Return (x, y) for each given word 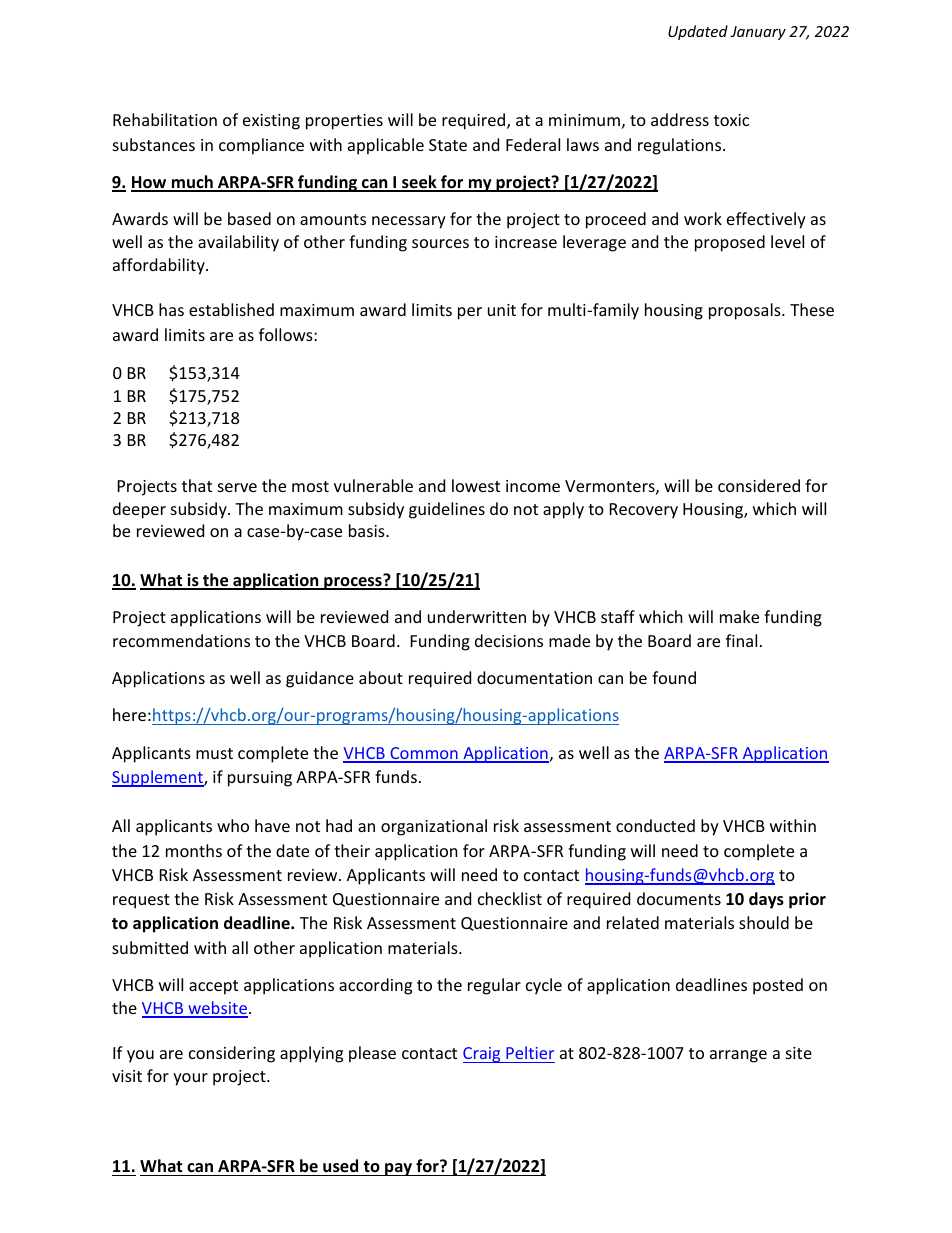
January (758, 33)
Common (424, 754)
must (214, 753)
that (197, 485)
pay (399, 1169)
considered (759, 485)
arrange (738, 1056)
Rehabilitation (165, 119)
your (190, 1079)
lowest (476, 485)
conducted (655, 825)
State (448, 145)
